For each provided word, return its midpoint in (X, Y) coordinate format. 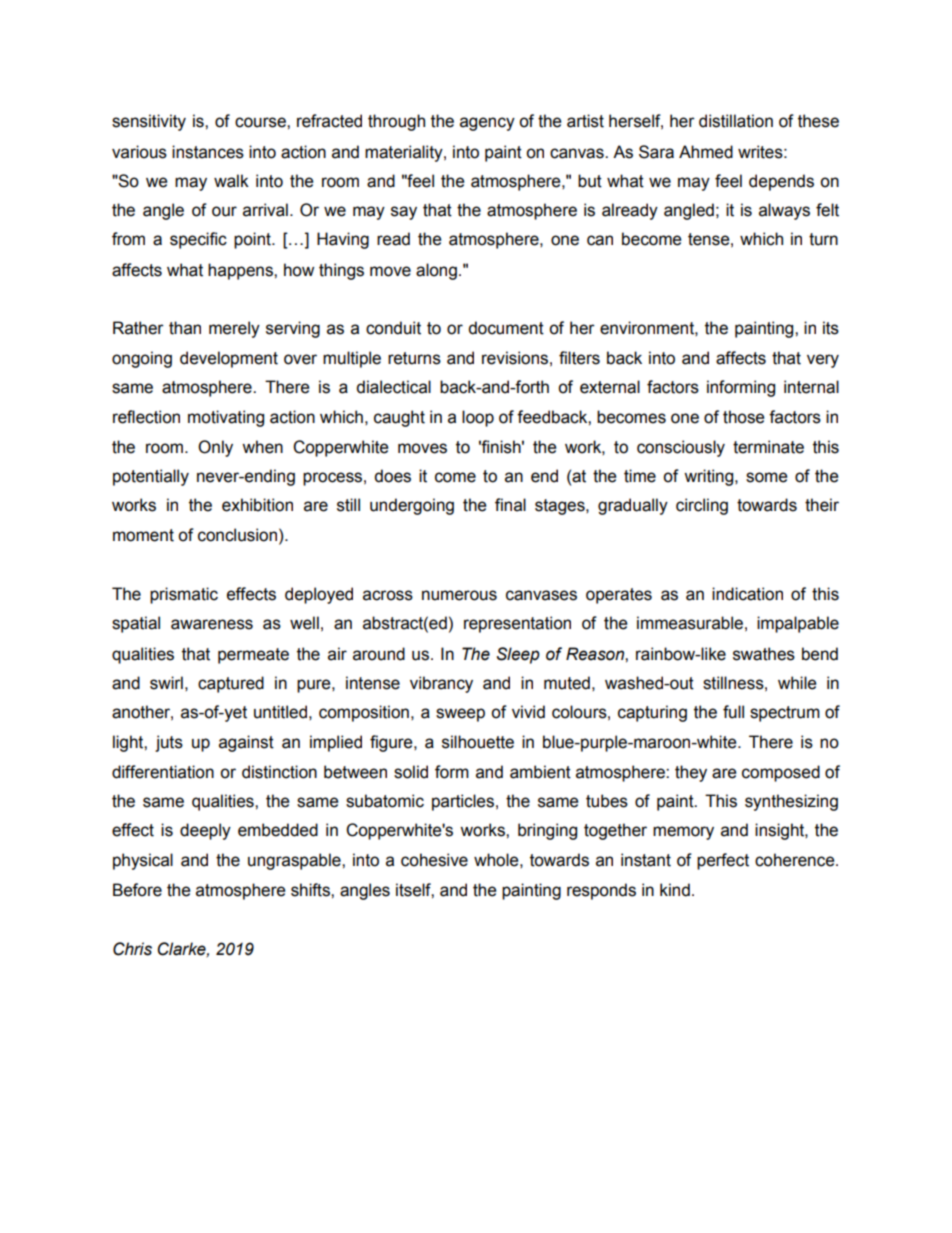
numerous (459, 595)
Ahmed (706, 152)
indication (747, 594)
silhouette (478, 742)
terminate (768, 447)
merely (234, 329)
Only (215, 448)
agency (487, 124)
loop (478, 418)
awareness (212, 624)
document (506, 328)
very (823, 361)
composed (781, 773)
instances (208, 152)
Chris (132, 949)
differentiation (163, 772)
